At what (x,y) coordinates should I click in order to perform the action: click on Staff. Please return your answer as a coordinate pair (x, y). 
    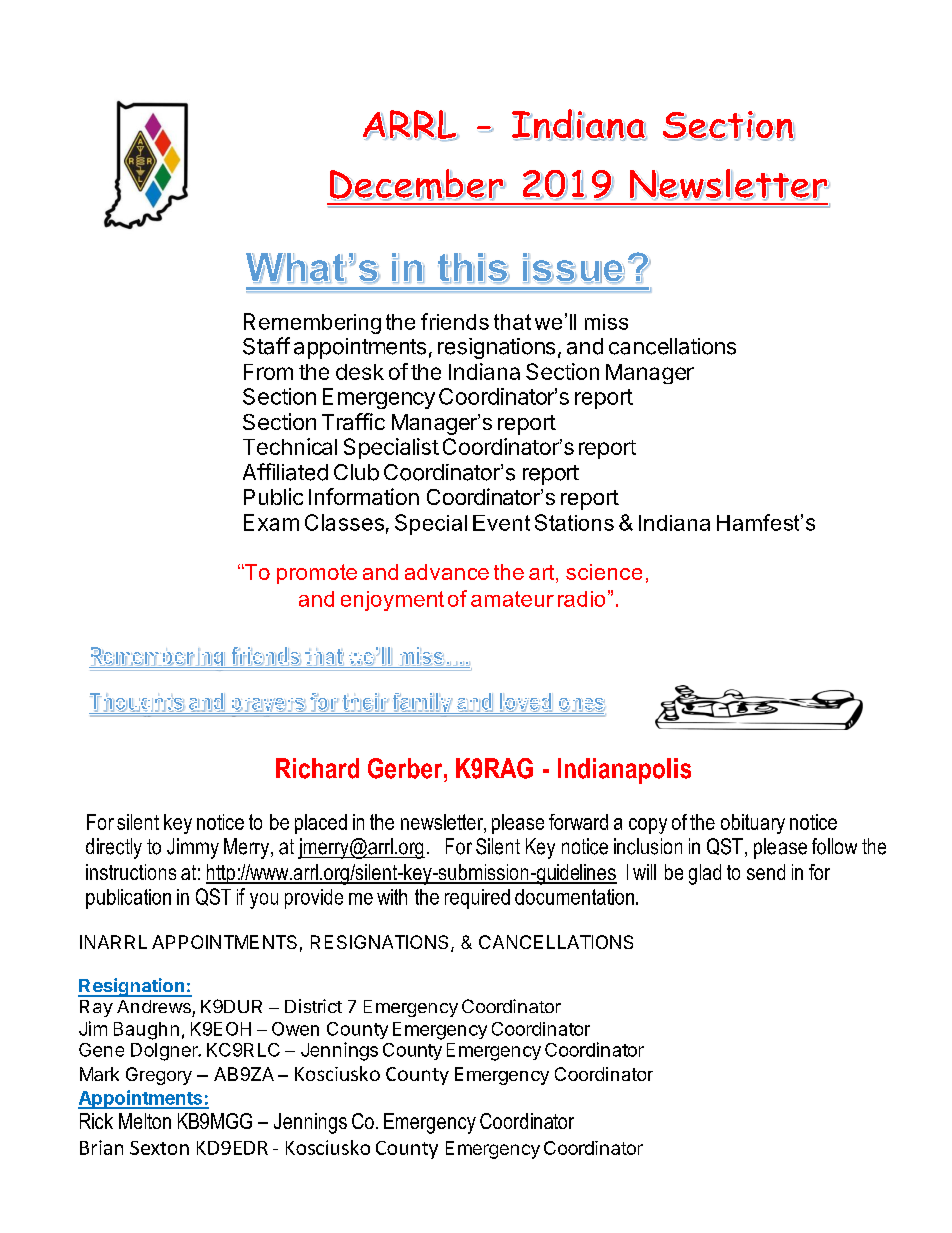
    Looking at the image, I should click on (266, 346).
